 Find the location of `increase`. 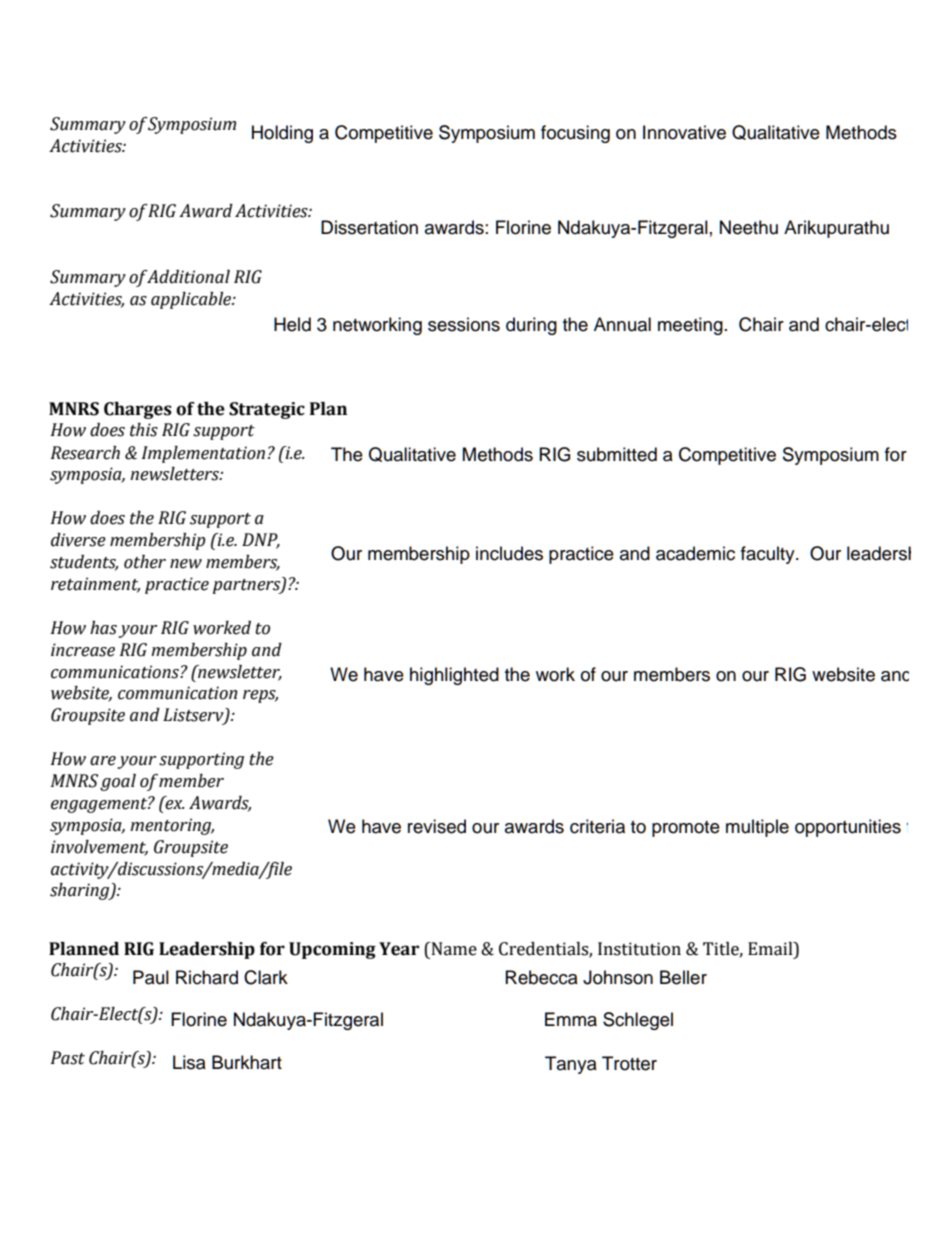

increase is located at coordinates (83, 650).
